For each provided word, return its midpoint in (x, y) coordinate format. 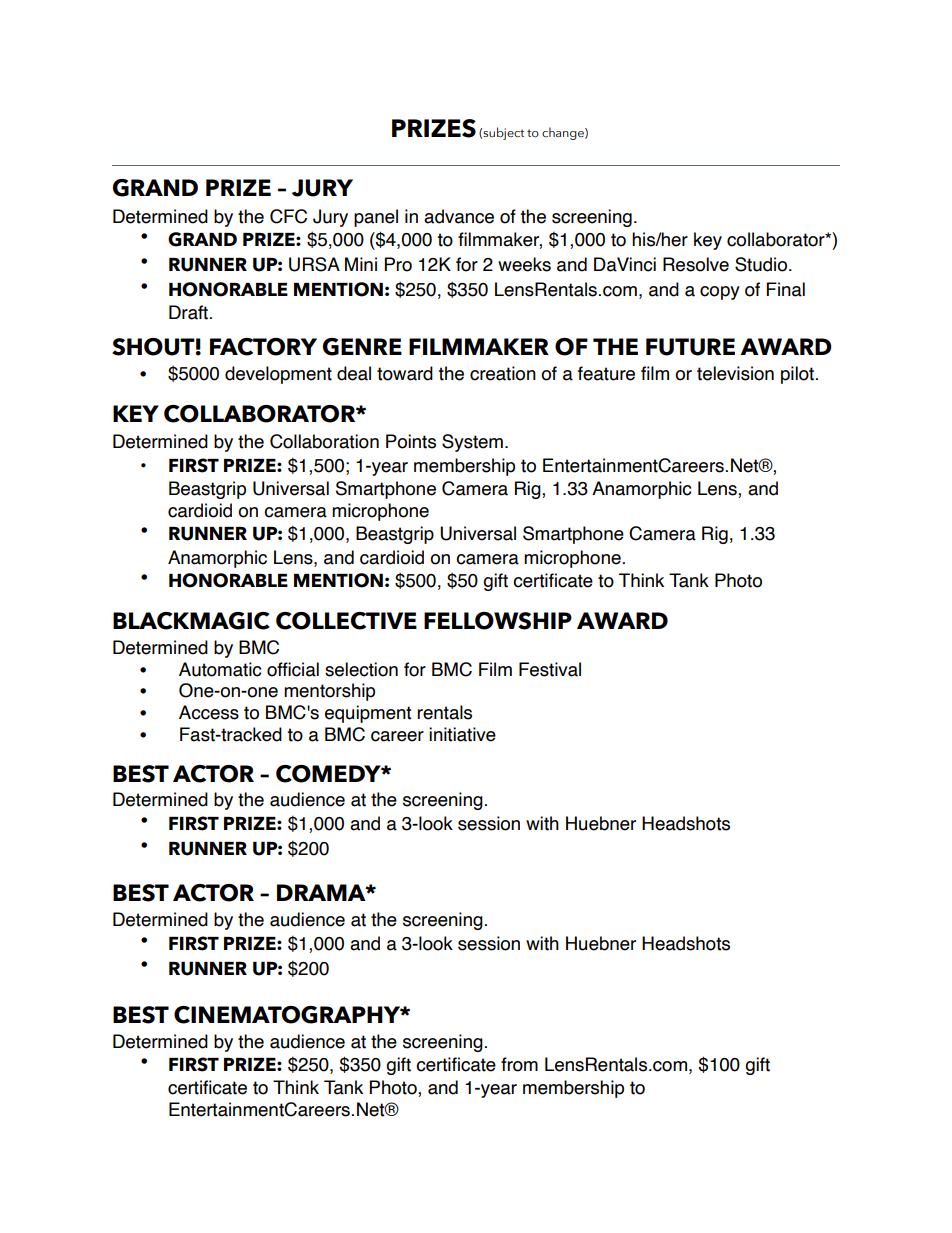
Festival (550, 669)
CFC (288, 216)
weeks (524, 264)
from (519, 1064)
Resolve (696, 264)
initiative (462, 734)
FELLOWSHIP (498, 621)
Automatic (220, 669)
